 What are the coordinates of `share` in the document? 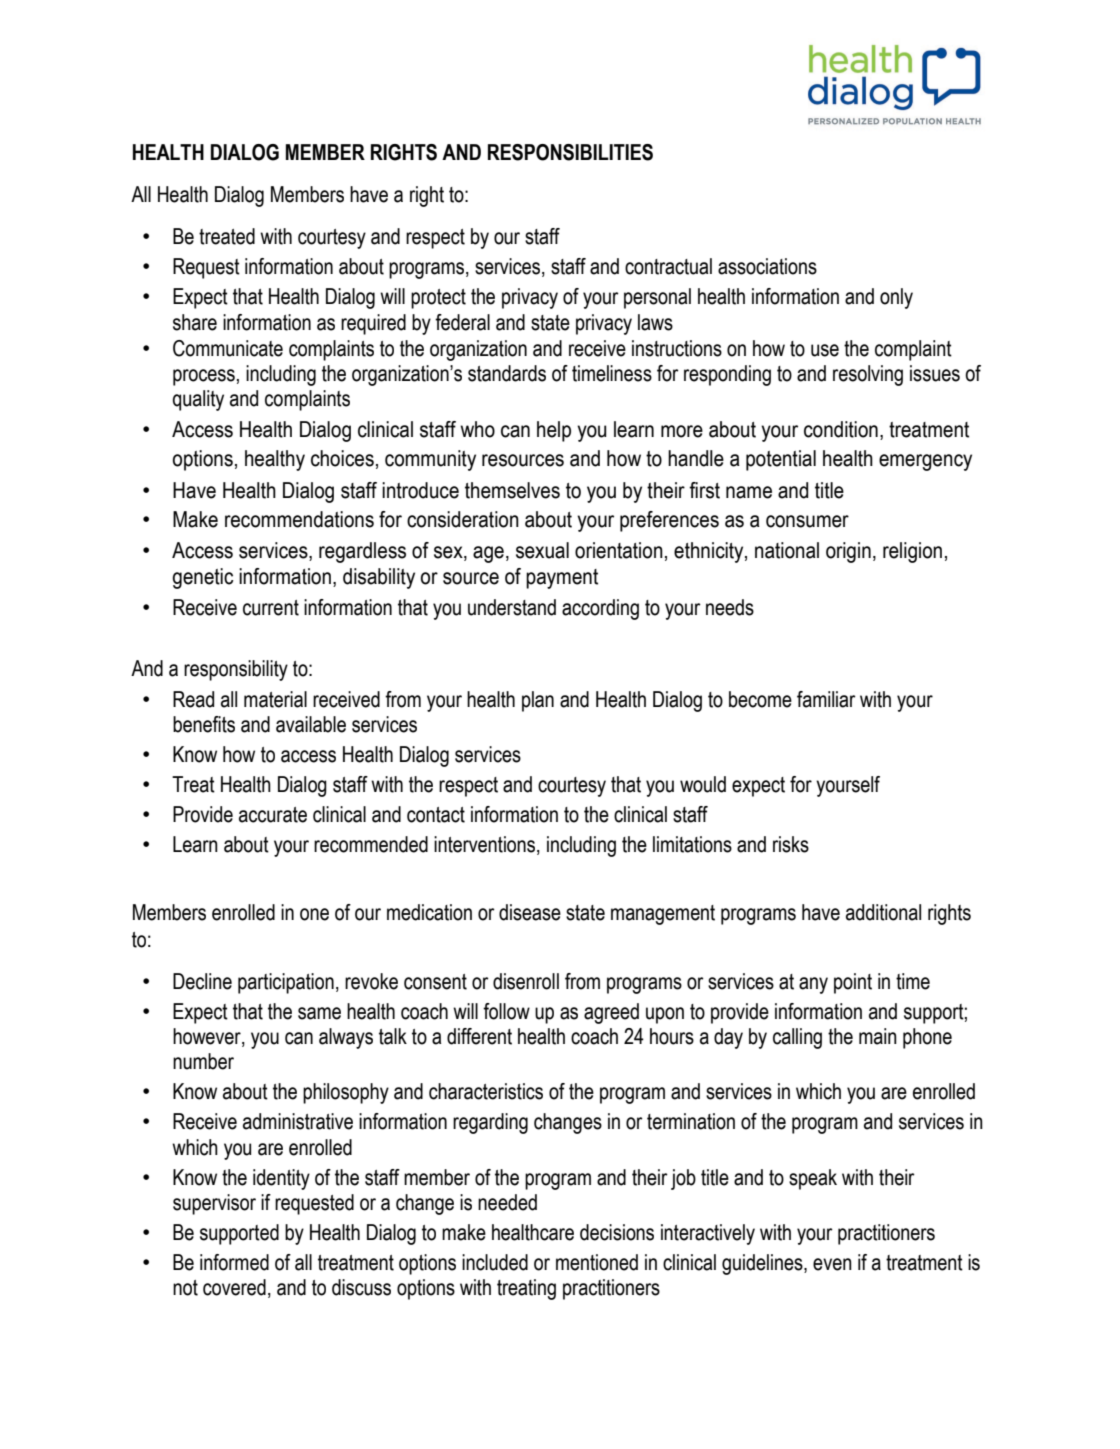 It's located at (195, 322).
